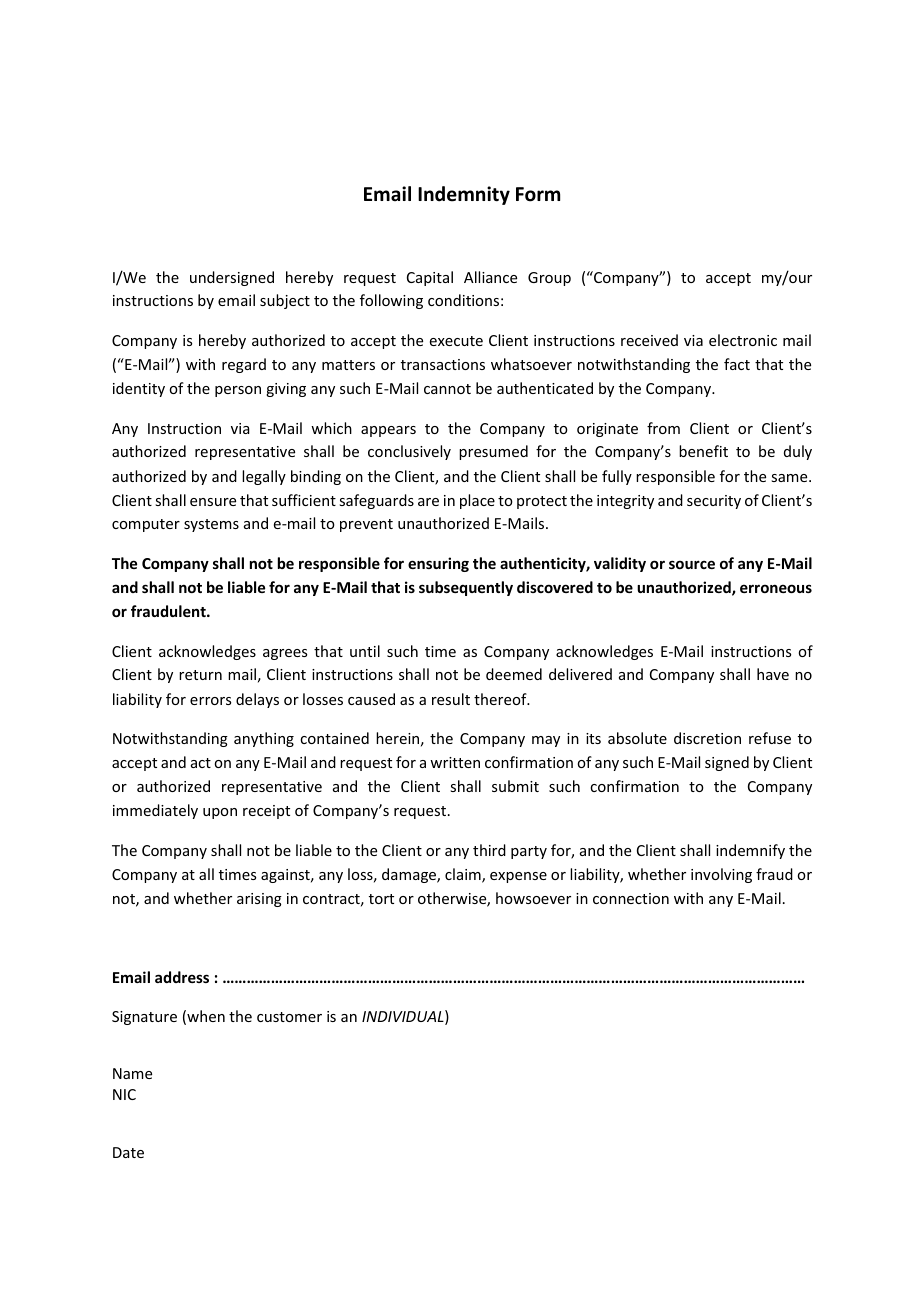 The height and width of the screenshot is (1308, 924). I want to click on Date, so click(128, 1152).
